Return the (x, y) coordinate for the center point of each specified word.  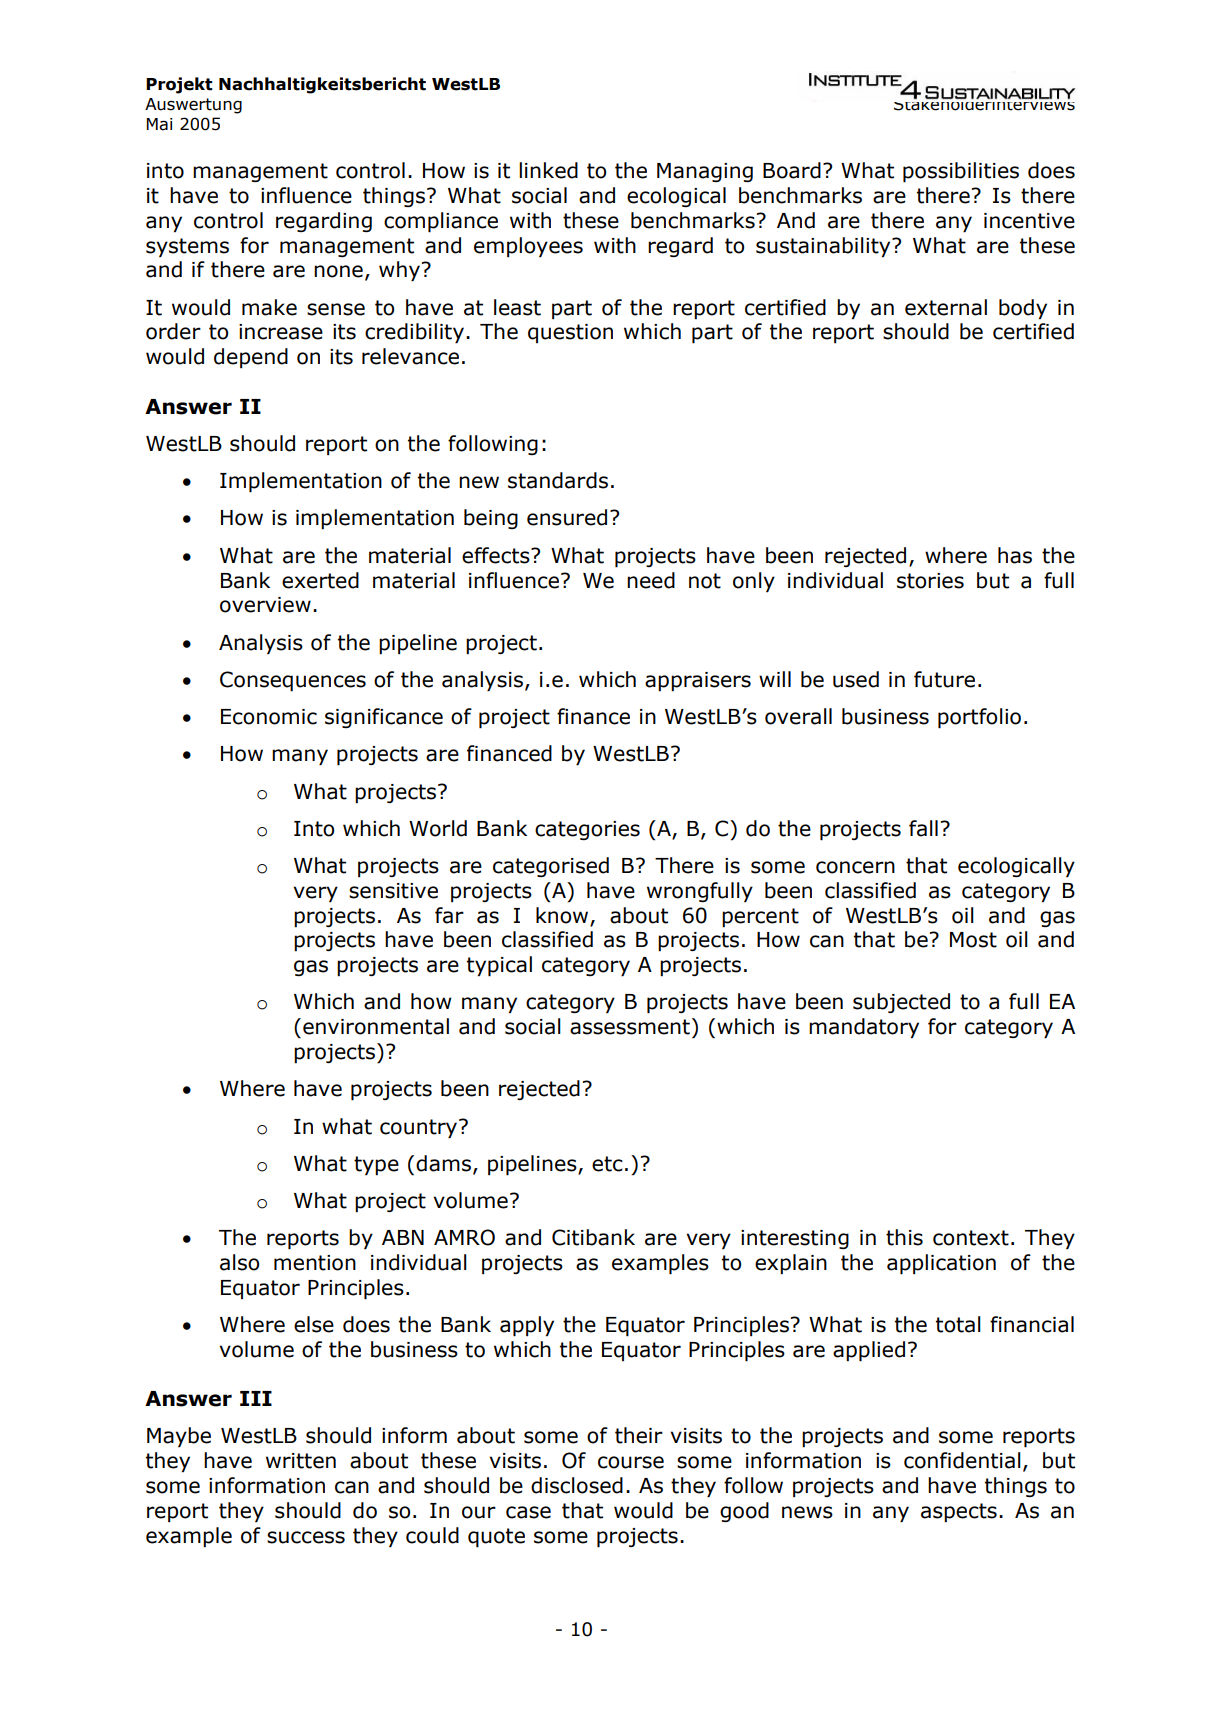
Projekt (179, 85)
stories (930, 581)
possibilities (961, 172)
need (651, 580)
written (301, 1461)
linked (548, 170)
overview (265, 605)
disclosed (577, 1485)
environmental (376, 1026)
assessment (630, 1027)
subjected (901, 1003)
